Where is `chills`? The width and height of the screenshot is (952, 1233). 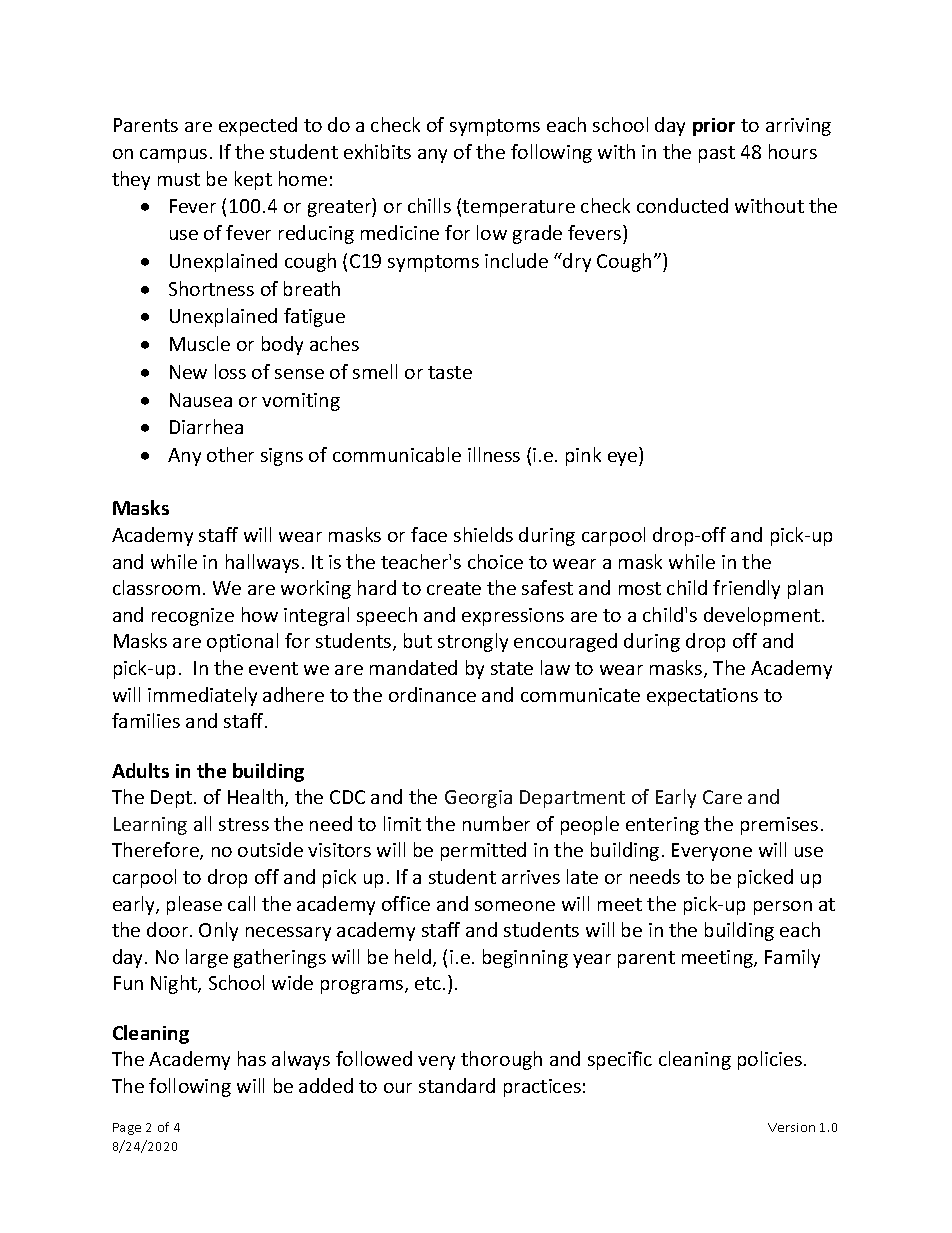
chills is located at coordinates (429, 205).
